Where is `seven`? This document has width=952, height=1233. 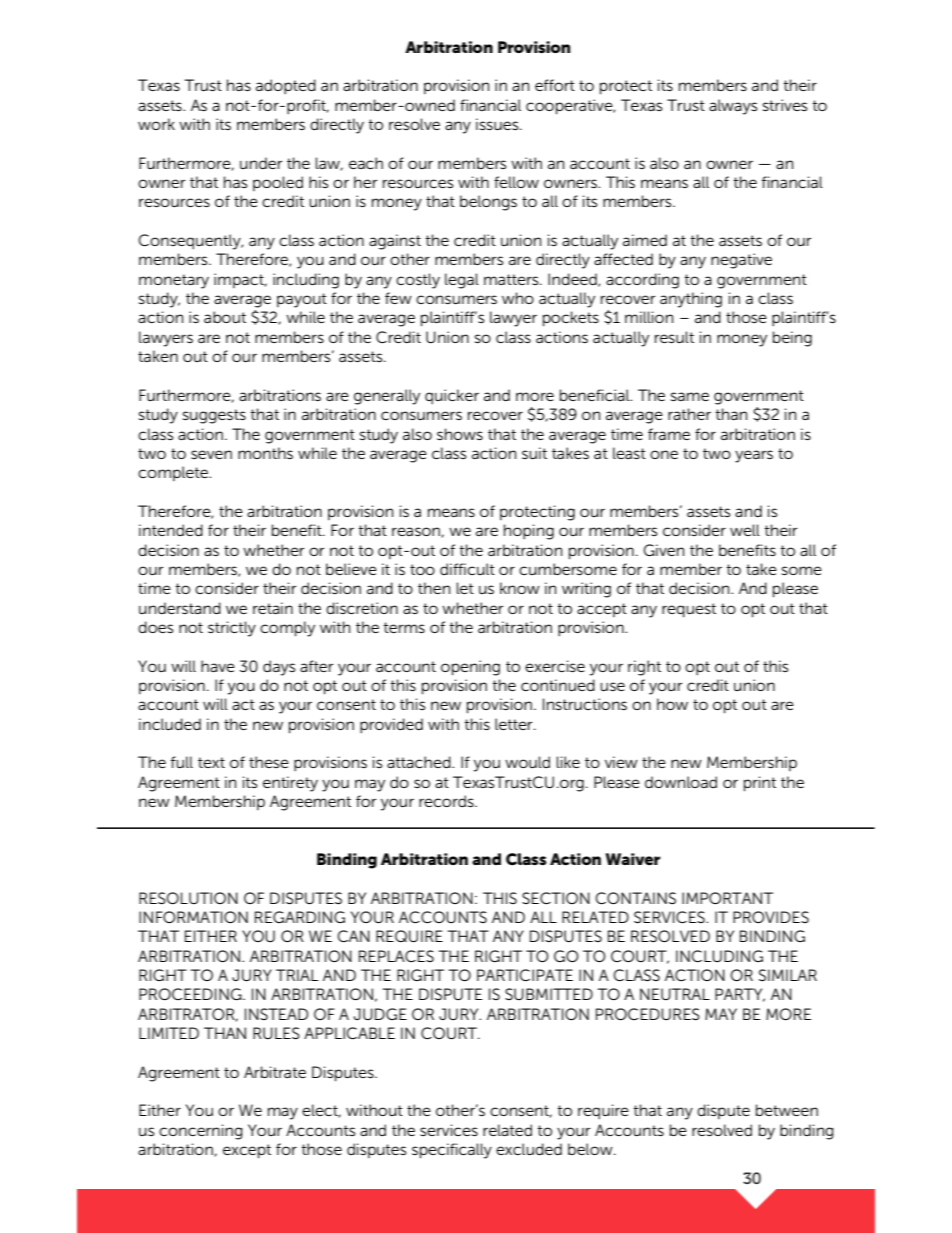 seven is located at coordinates (211, 454).
